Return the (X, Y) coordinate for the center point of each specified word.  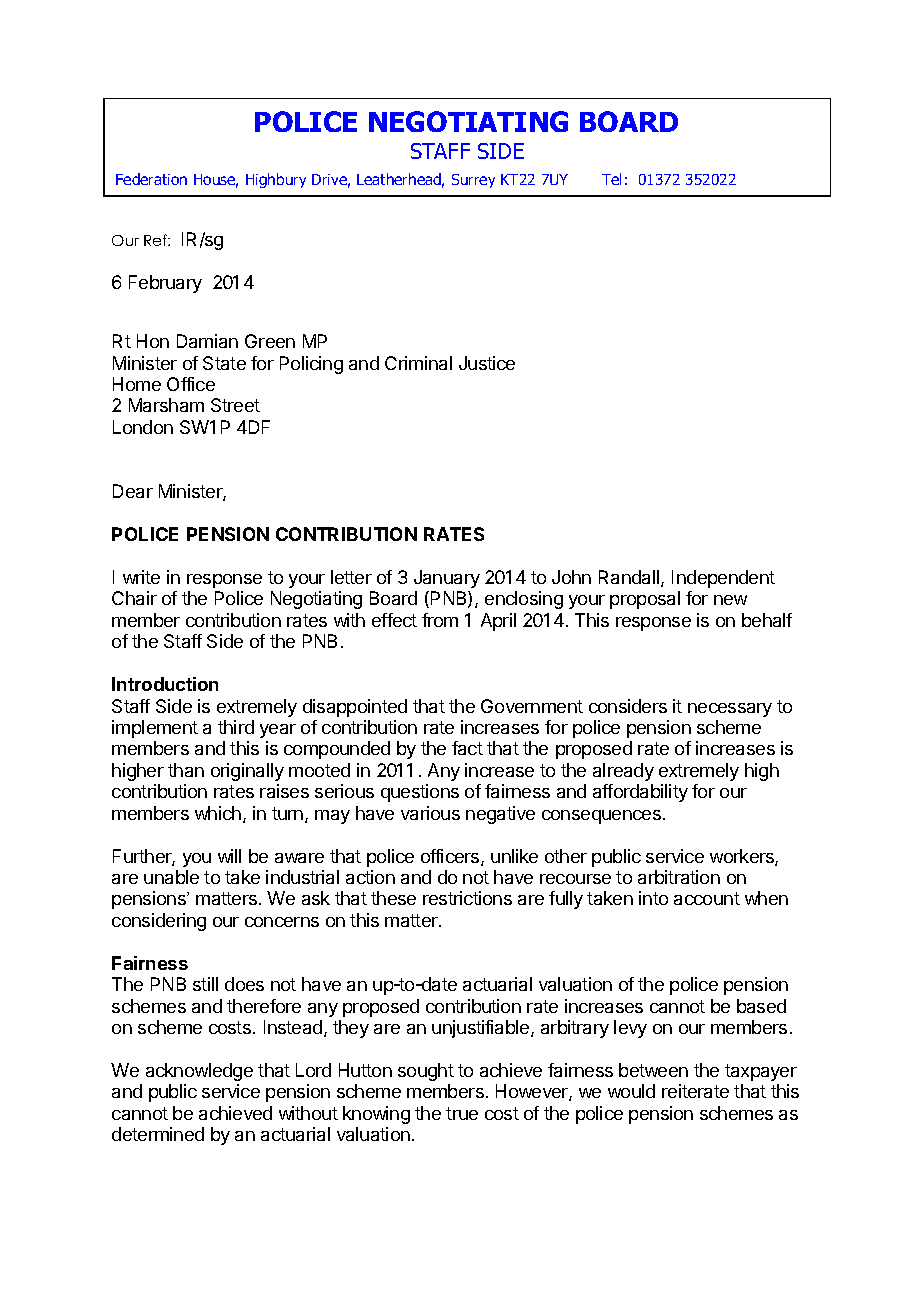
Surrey (473, 181)
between (653, 1070)
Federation (151, 179)
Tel (611, 179)
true (462, 1113)
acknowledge (199, 1072)
